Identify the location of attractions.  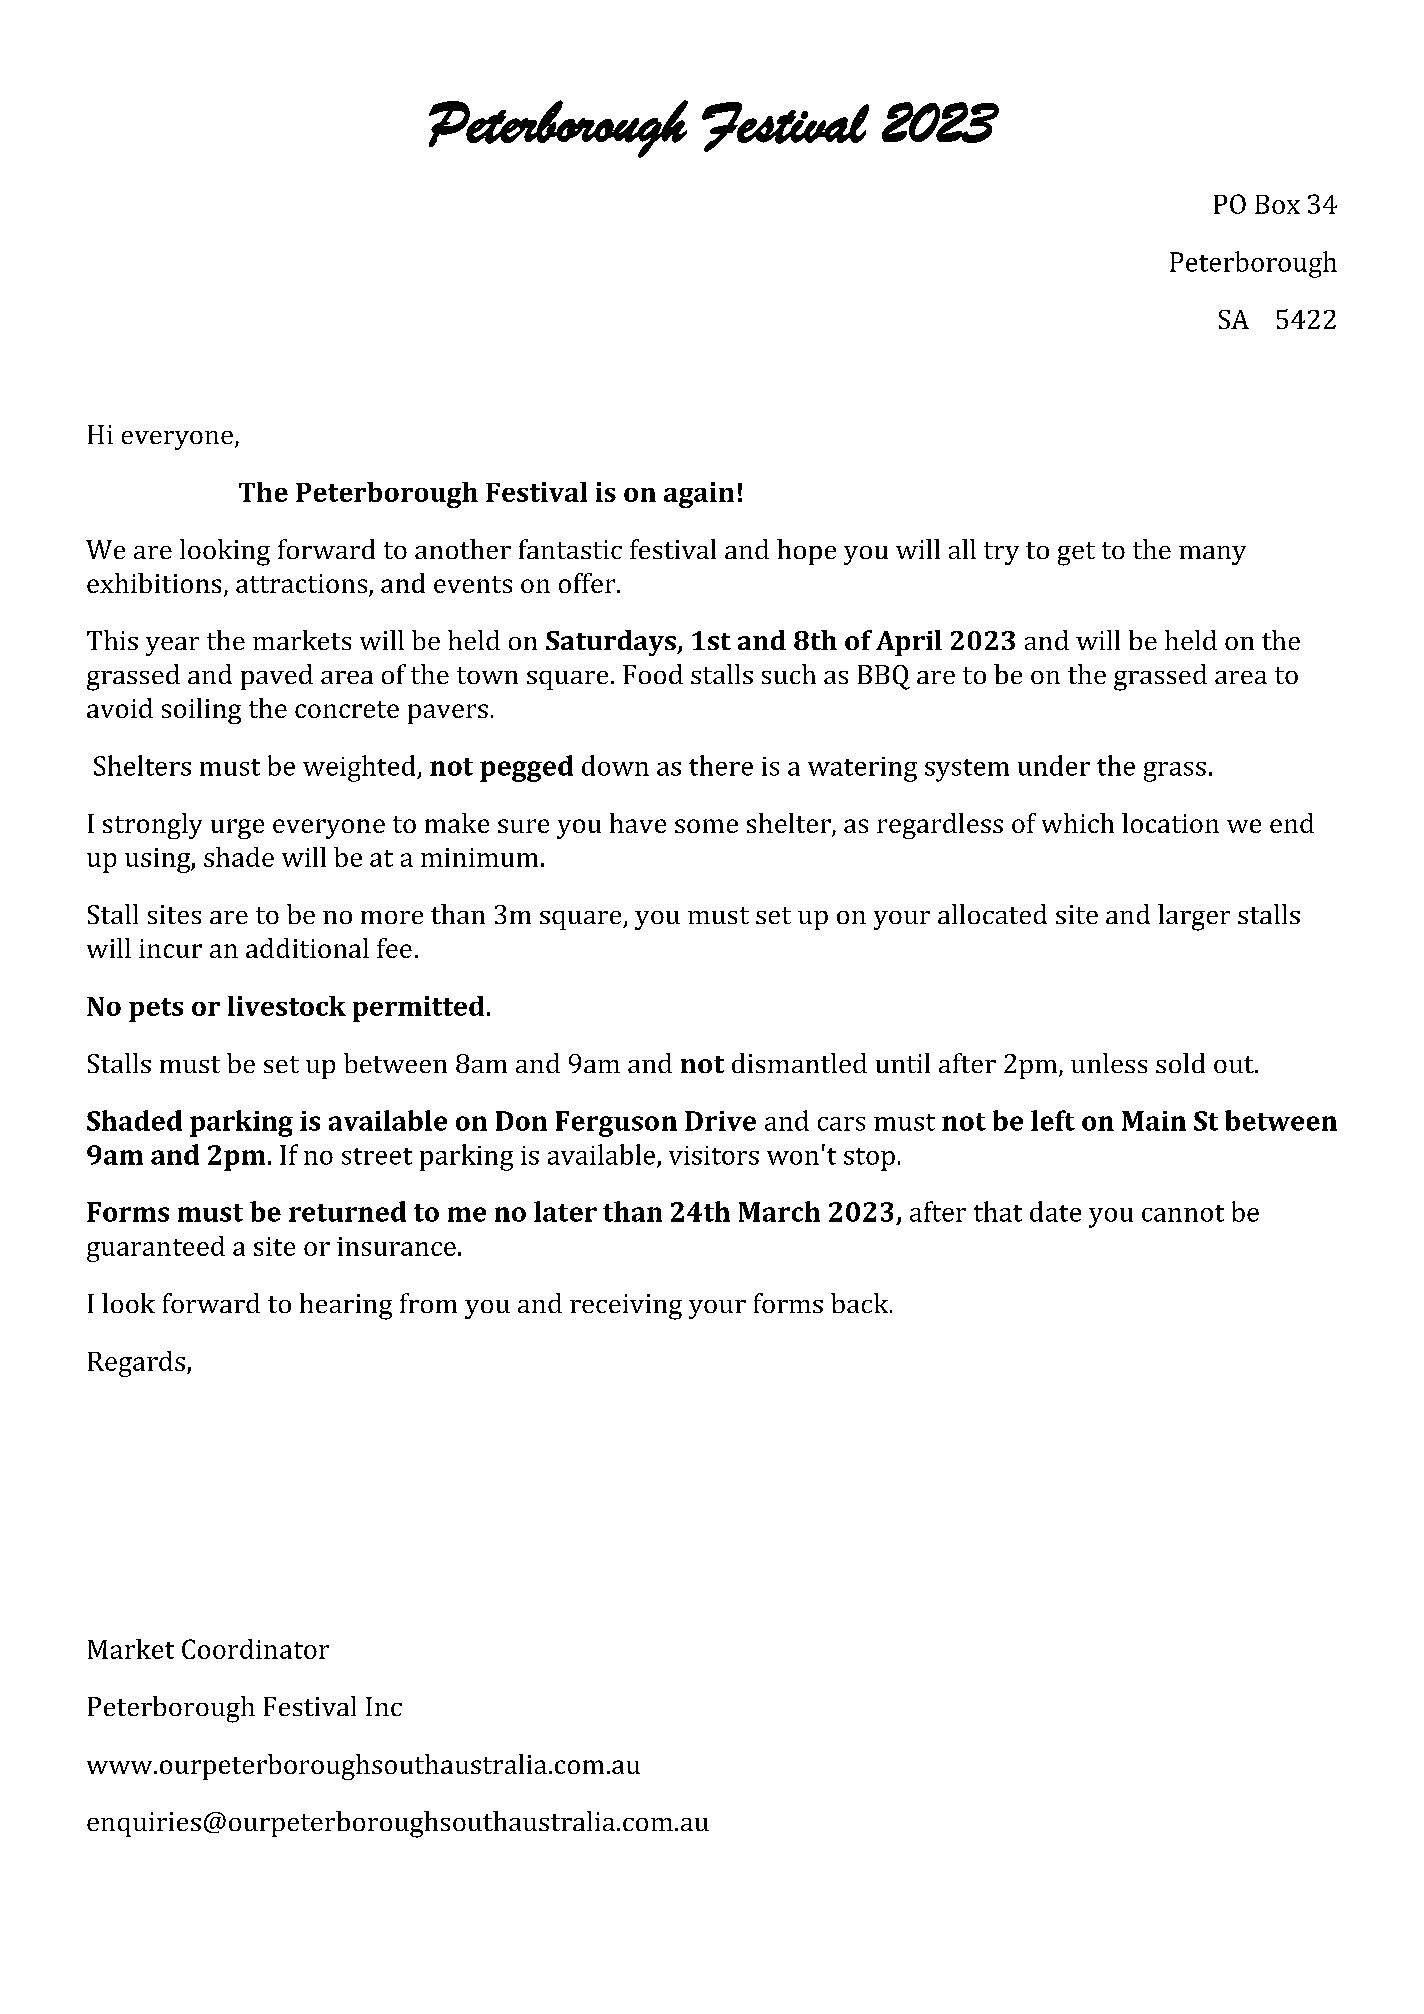
(303, 585).
